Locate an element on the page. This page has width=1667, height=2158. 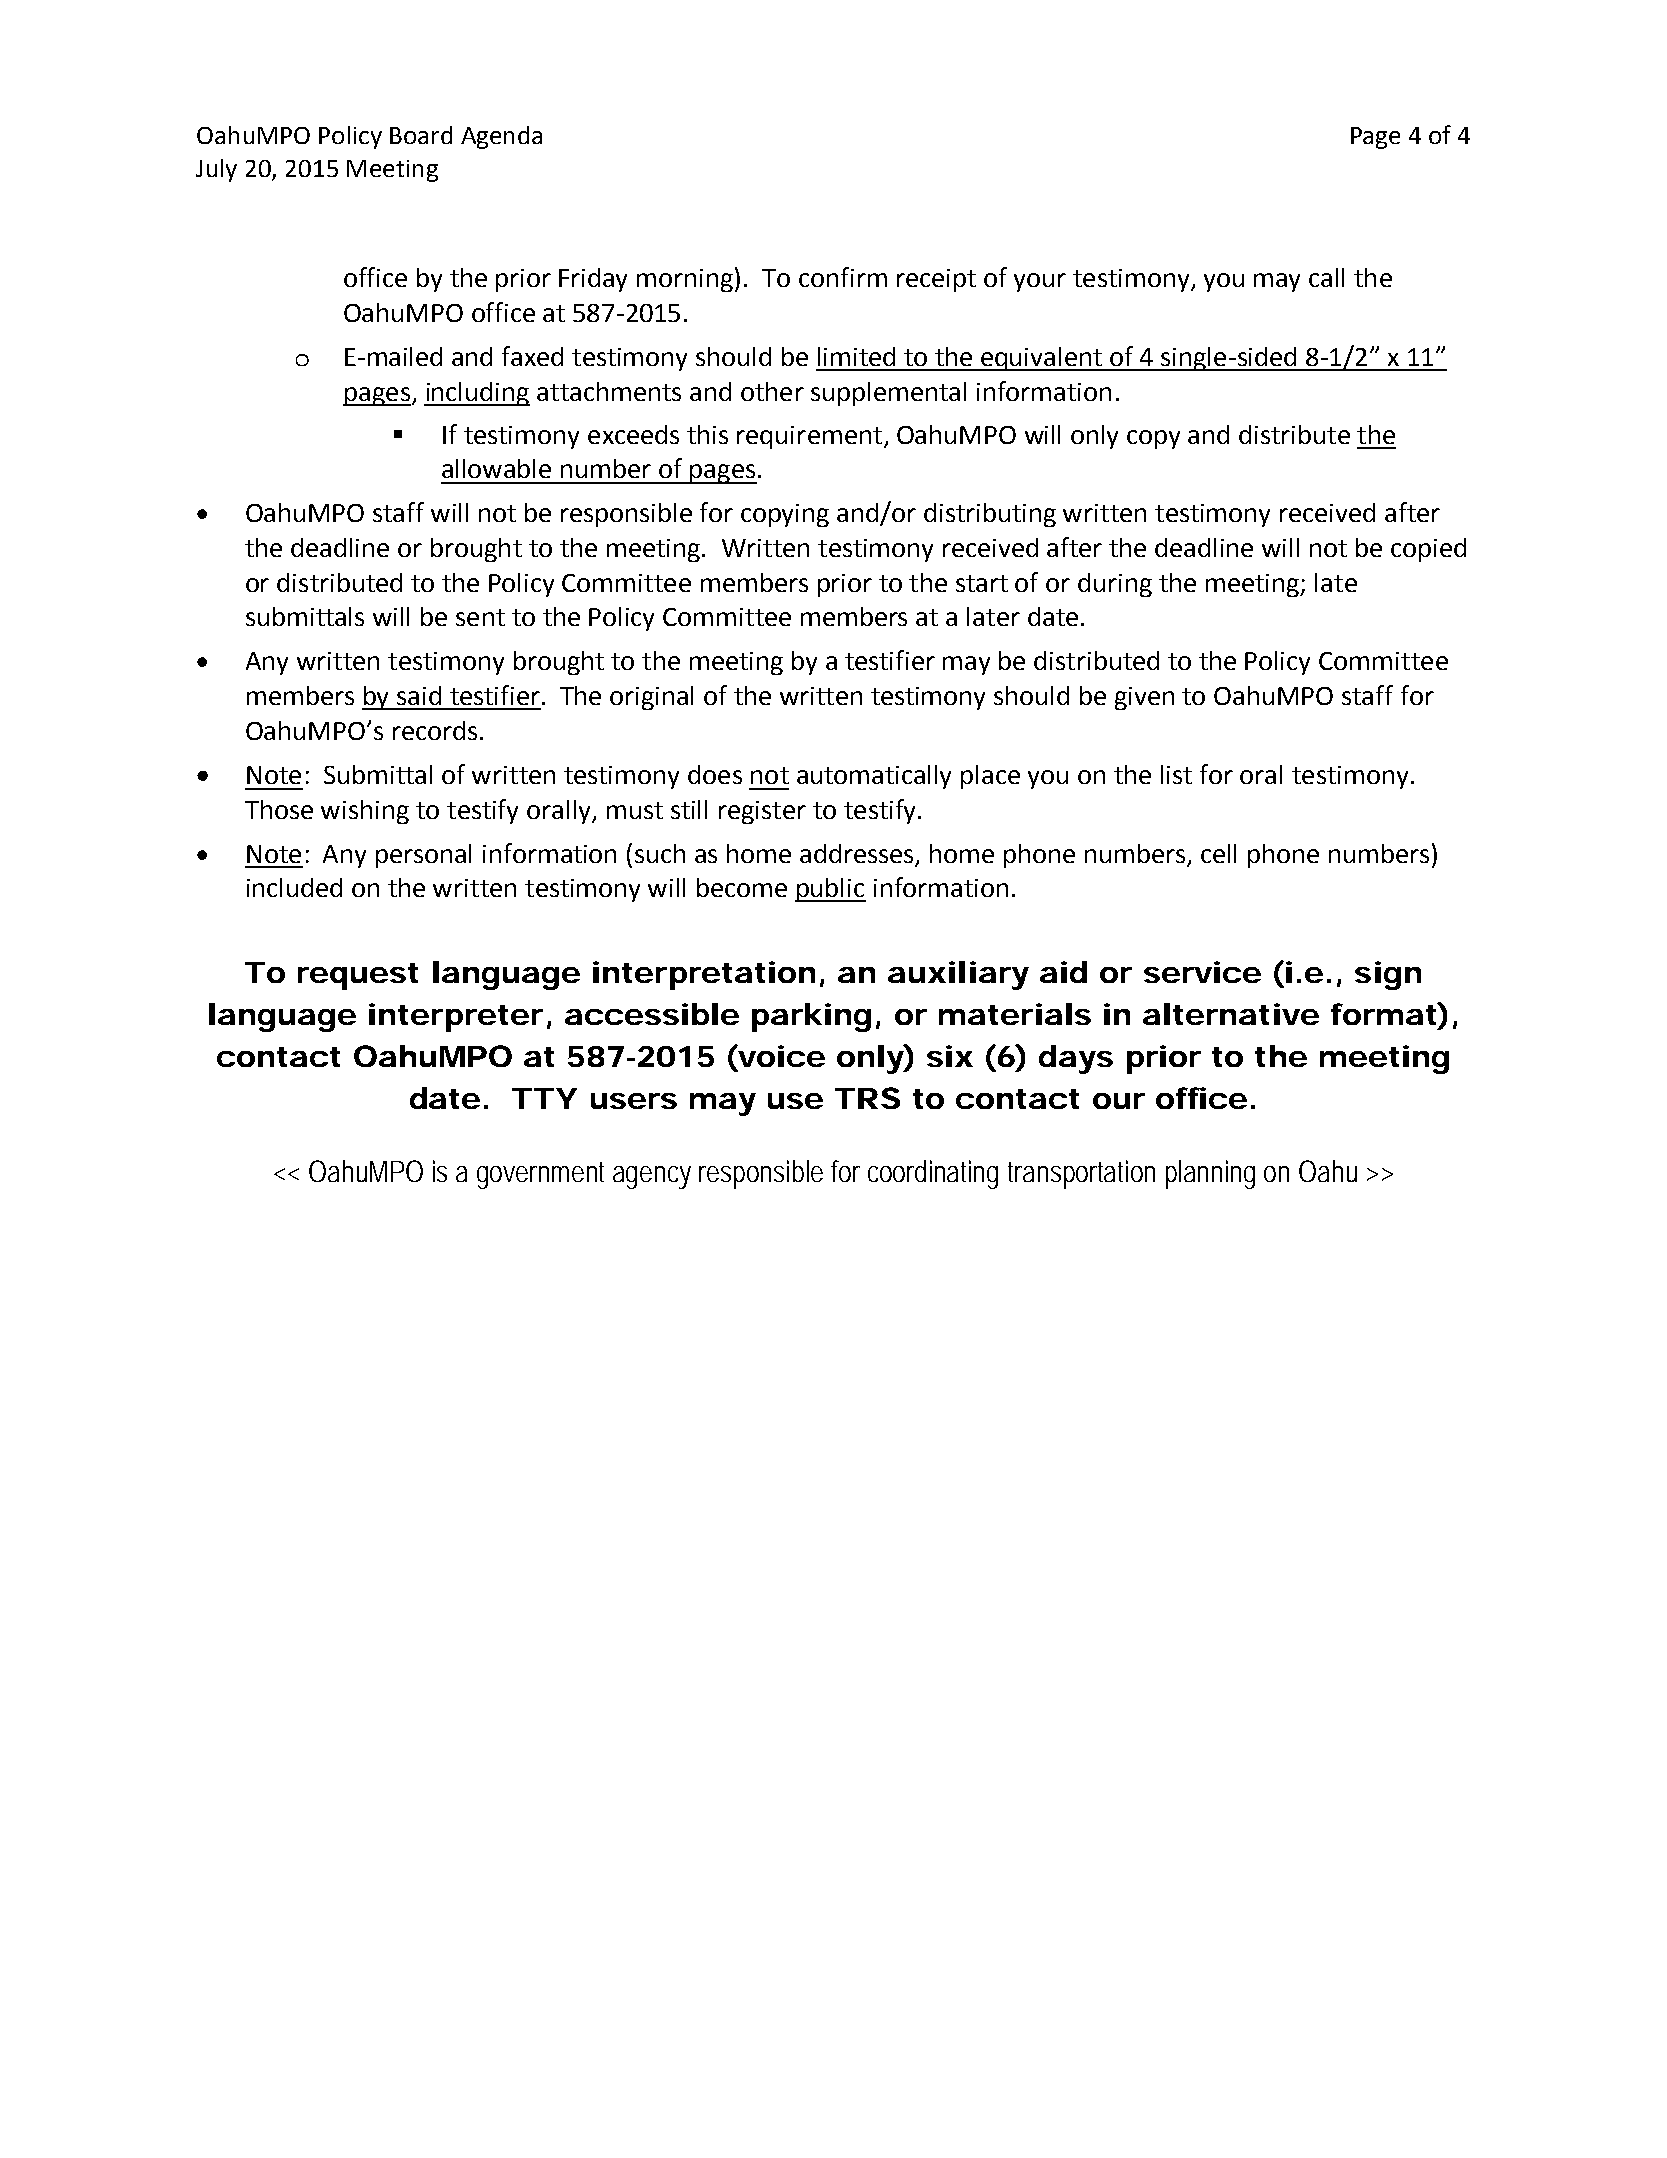
original is located at coordinates (651, 698).
